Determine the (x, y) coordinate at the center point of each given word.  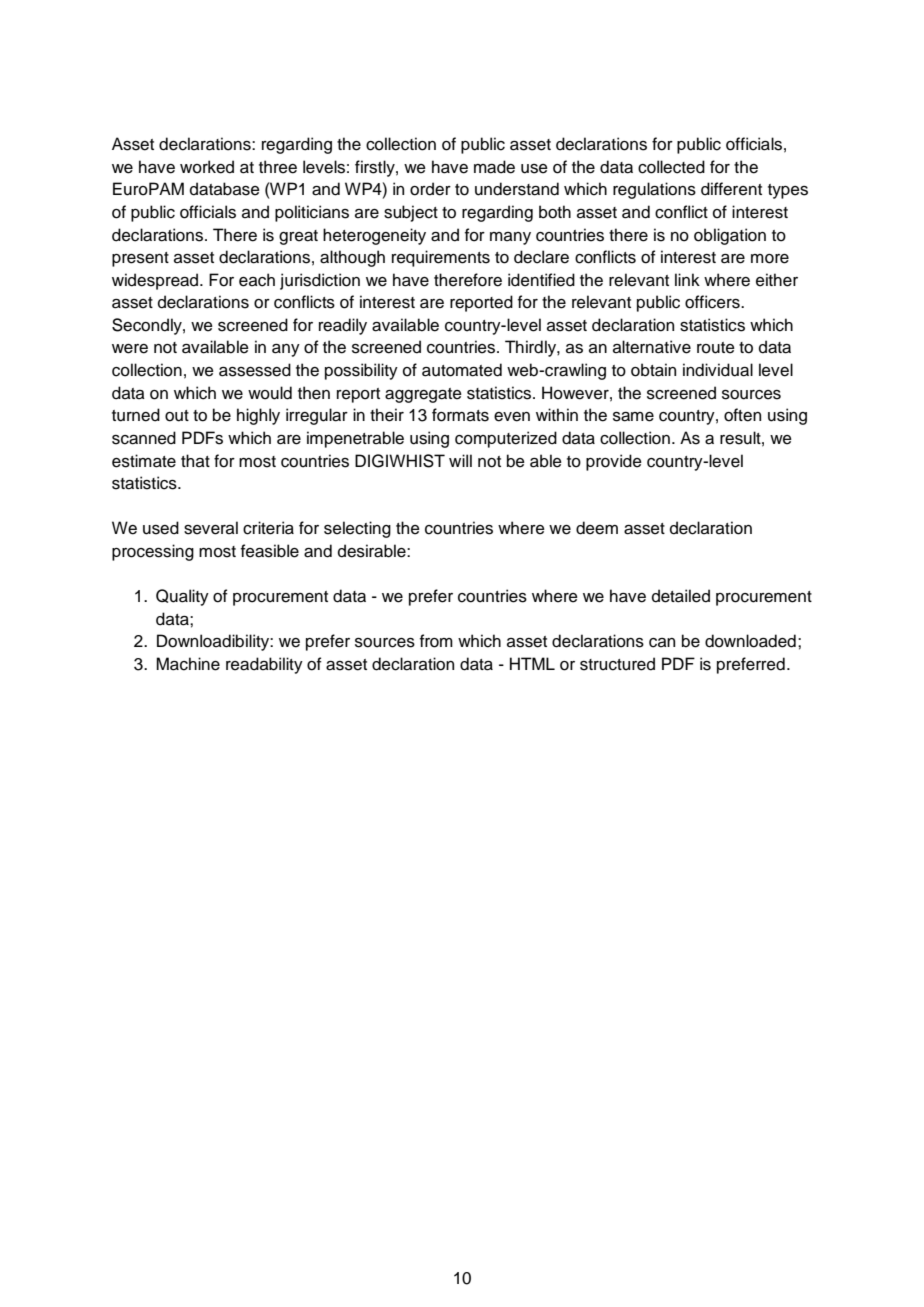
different (731, 189)
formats (460, 415)
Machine (188, 664)
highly (258, 416)
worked (207, 167)
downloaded (750, 641)
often (742, 415)
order (430, 189)
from (436, 641)
